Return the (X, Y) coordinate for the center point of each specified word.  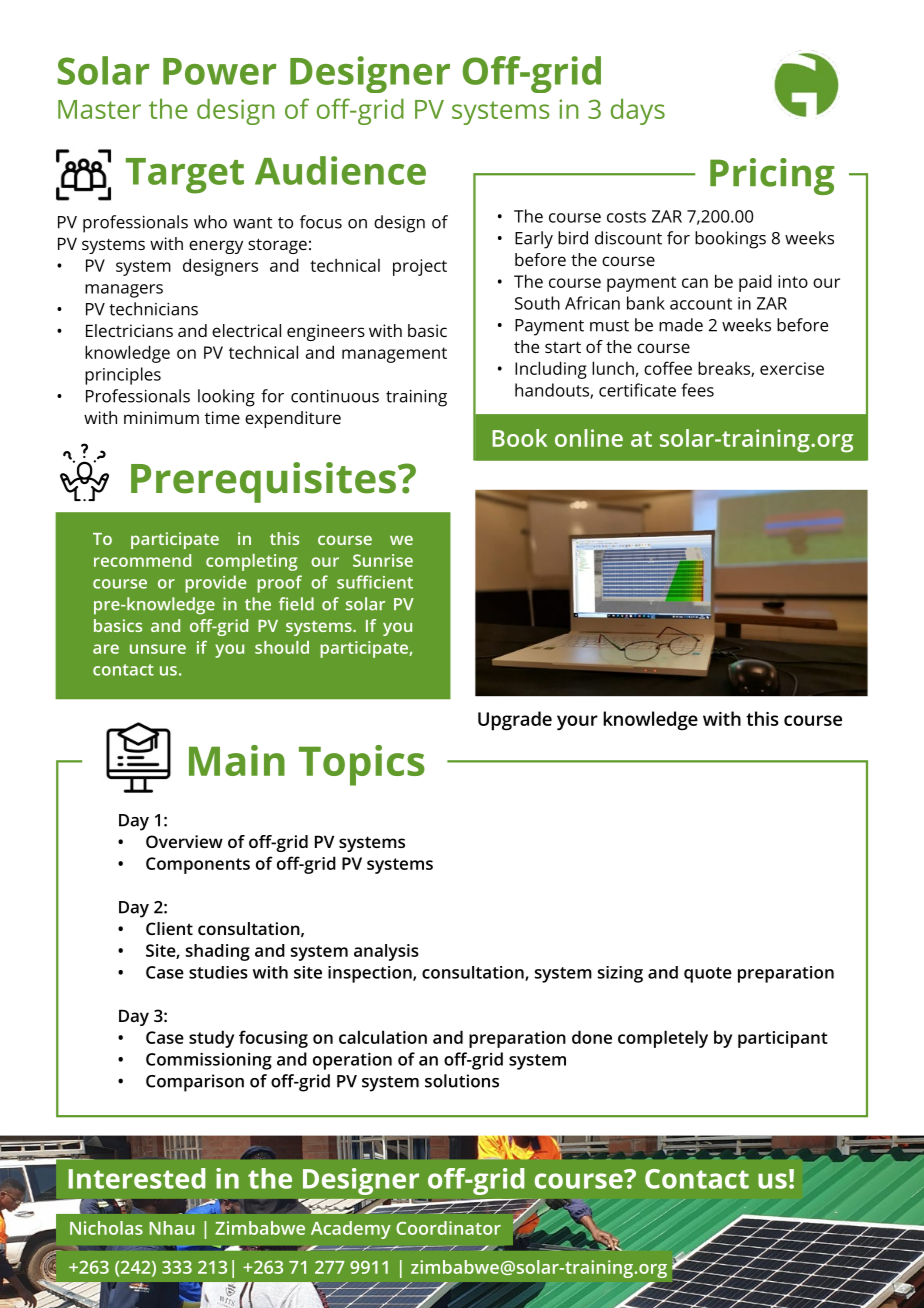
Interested (137, 1178)
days (638, 111)
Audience (340, 170)
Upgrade (515, 721)
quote (708, 975)
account (701, 304)
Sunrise (383, 560)
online (589, 438)
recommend (142, 560)
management (394, 355)
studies (218, 972)
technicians (153, 309)
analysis (386, 952)
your (577, 723)
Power (220, 71)
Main (237, 760)
